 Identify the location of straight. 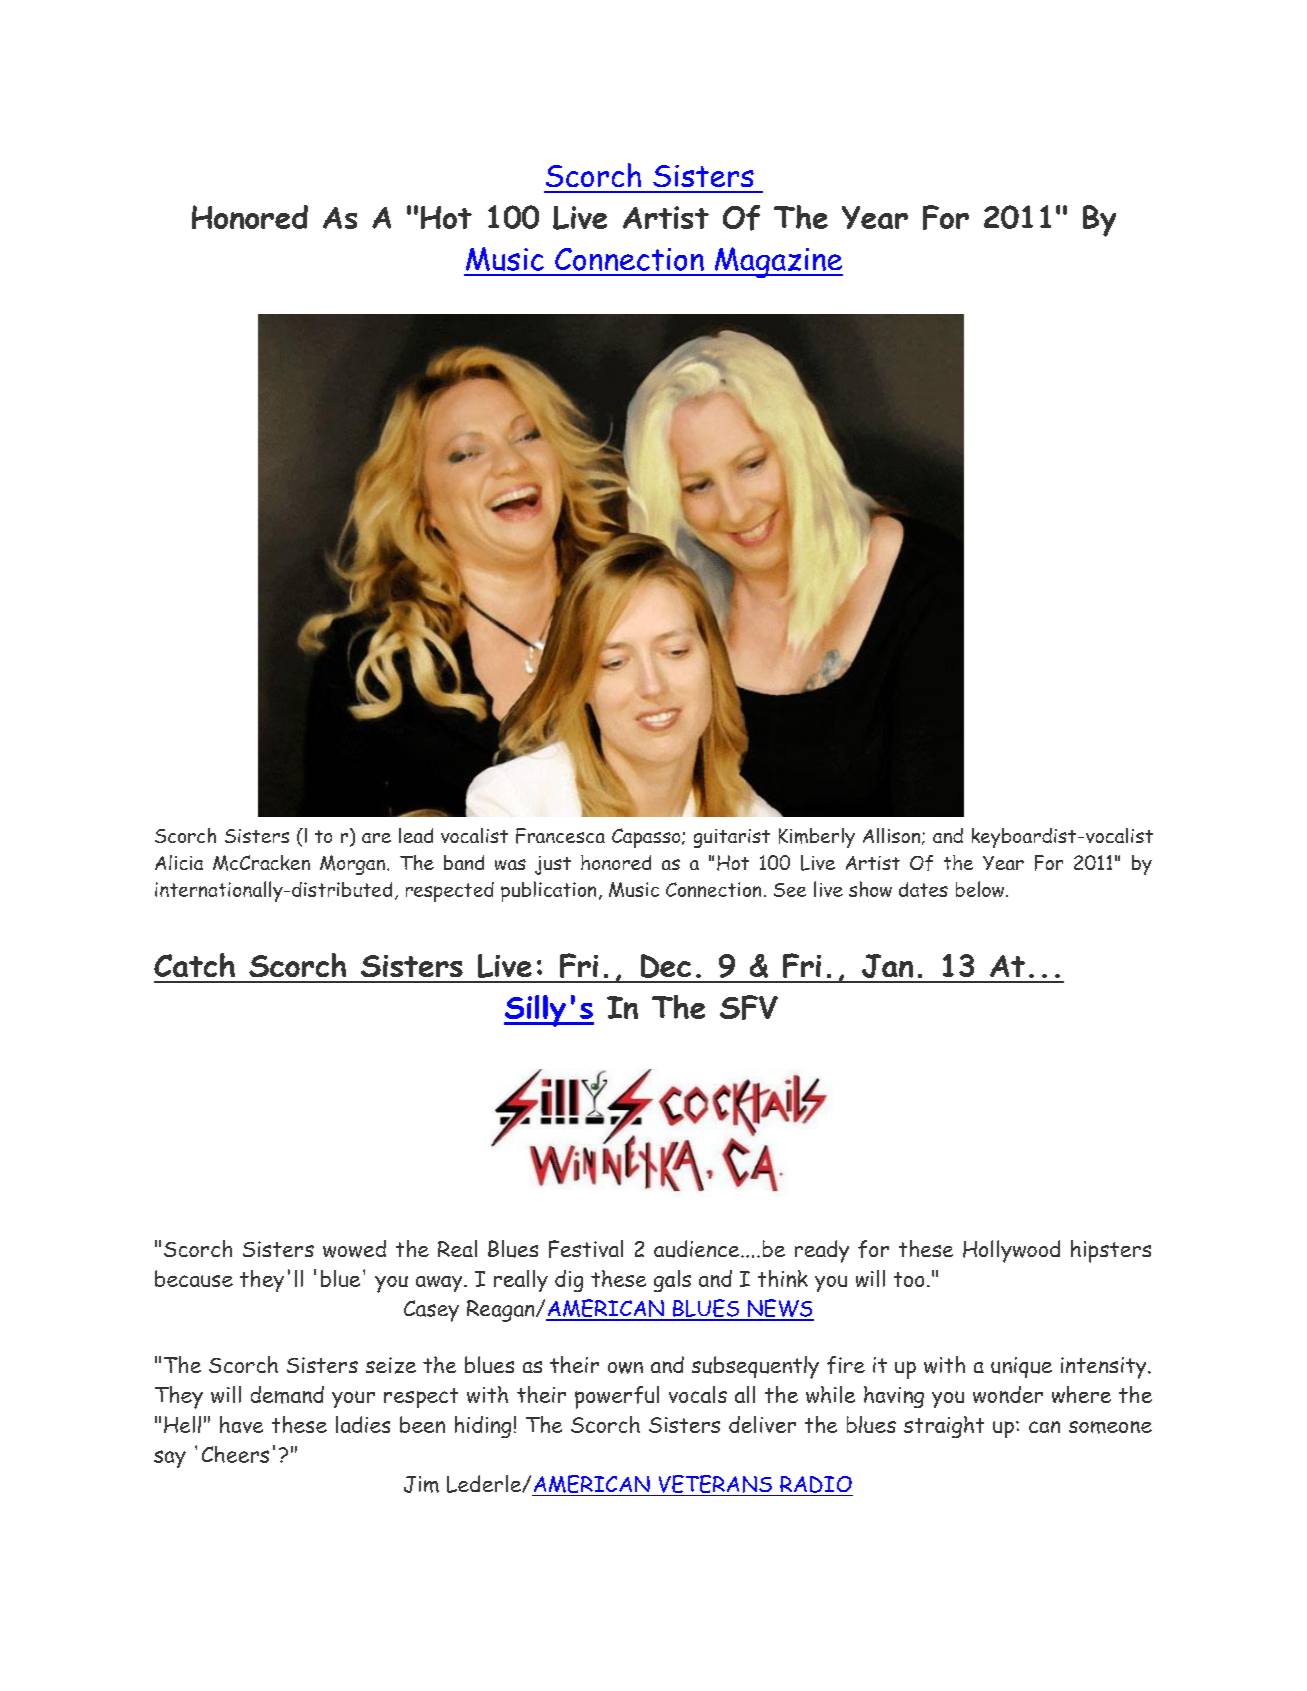
(944, 1427).
